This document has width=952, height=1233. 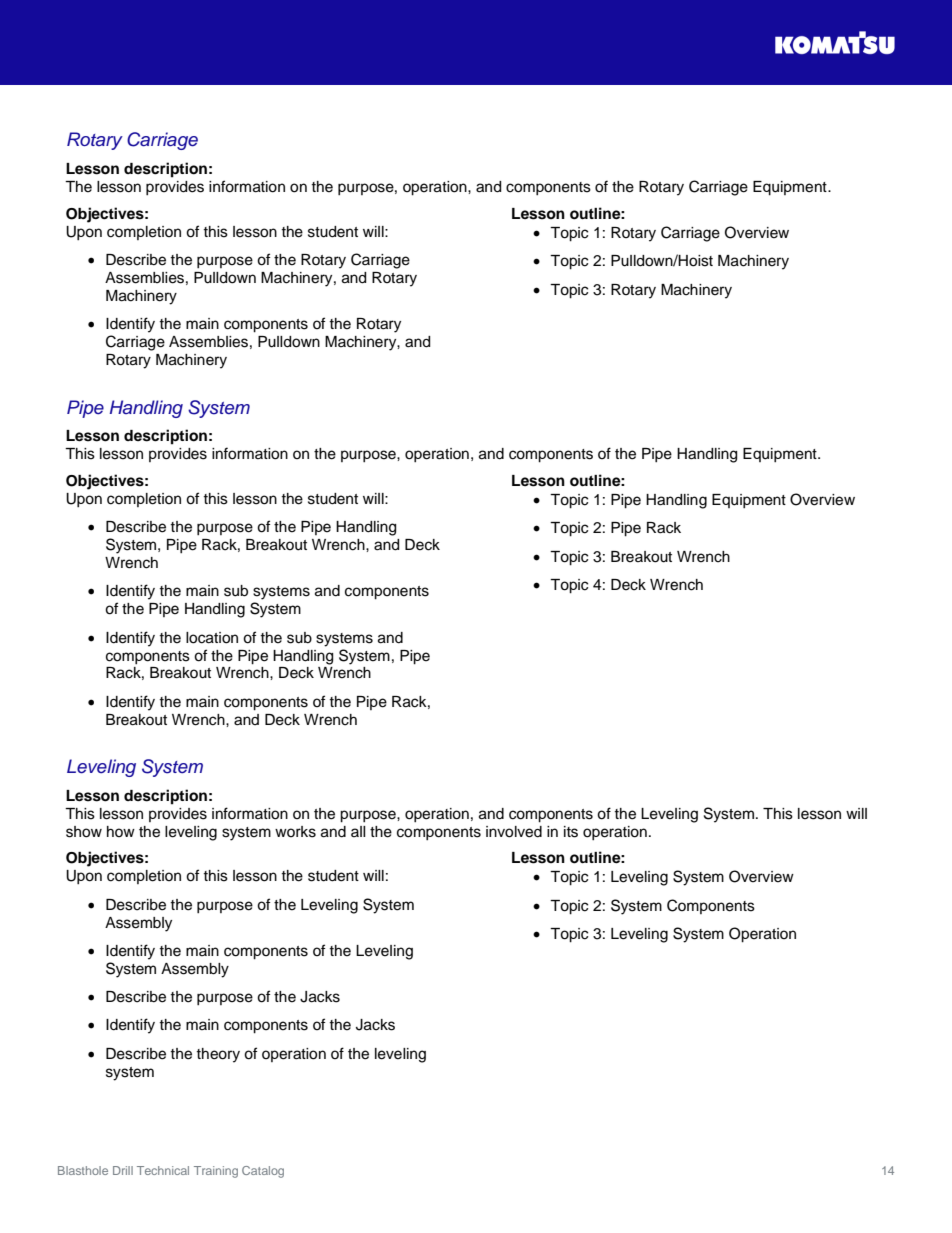 What do you see at coordinates (358, 831) in the document?
I see `all` at bounding box center [358, 831].
